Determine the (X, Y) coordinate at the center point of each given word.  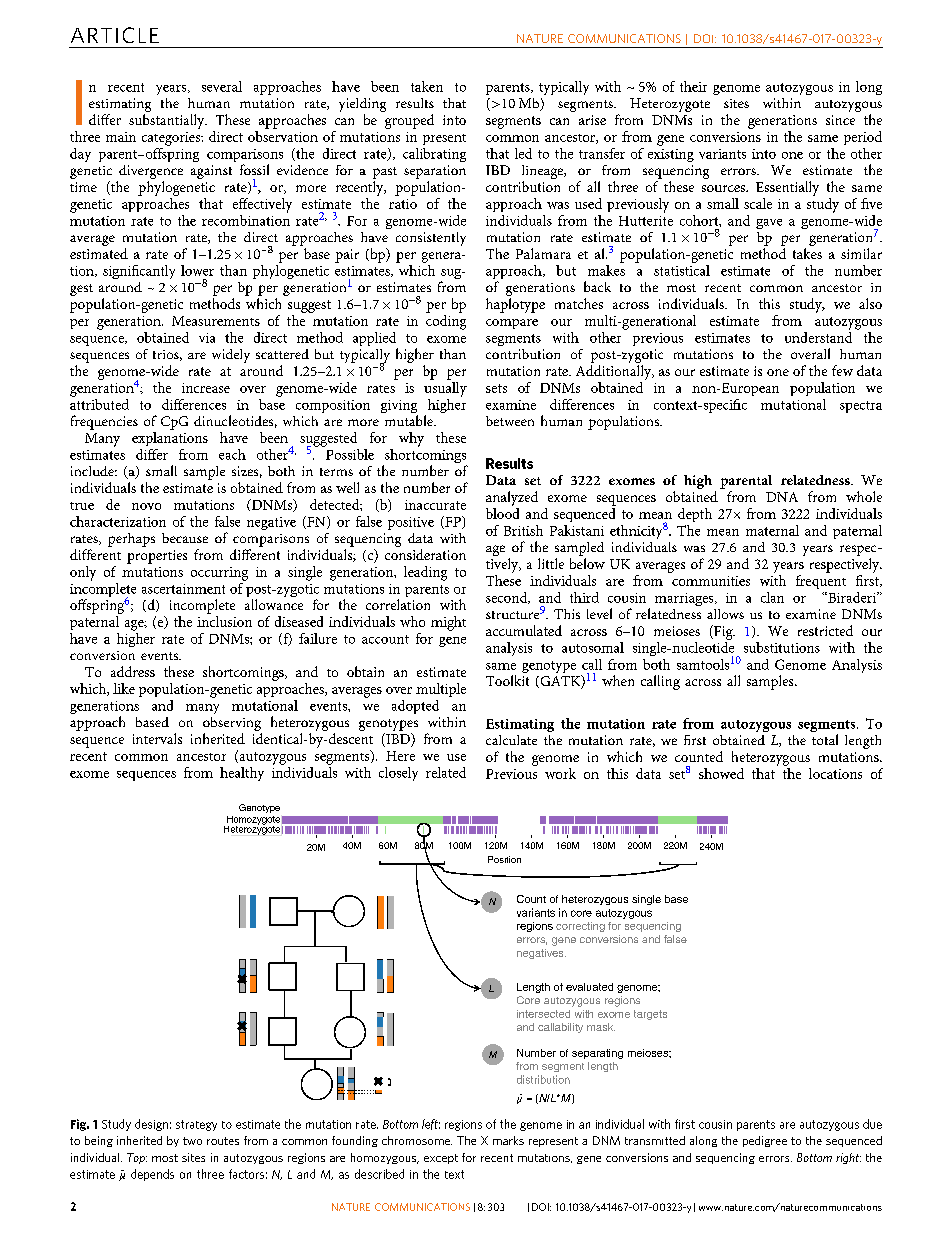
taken (427, 86)
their (693, 86)
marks (508, 1140)
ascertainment (183, 589)
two (192, 1141)
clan (772, 597)
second (508, 598)
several (222, 86)
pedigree (765, 1141)
